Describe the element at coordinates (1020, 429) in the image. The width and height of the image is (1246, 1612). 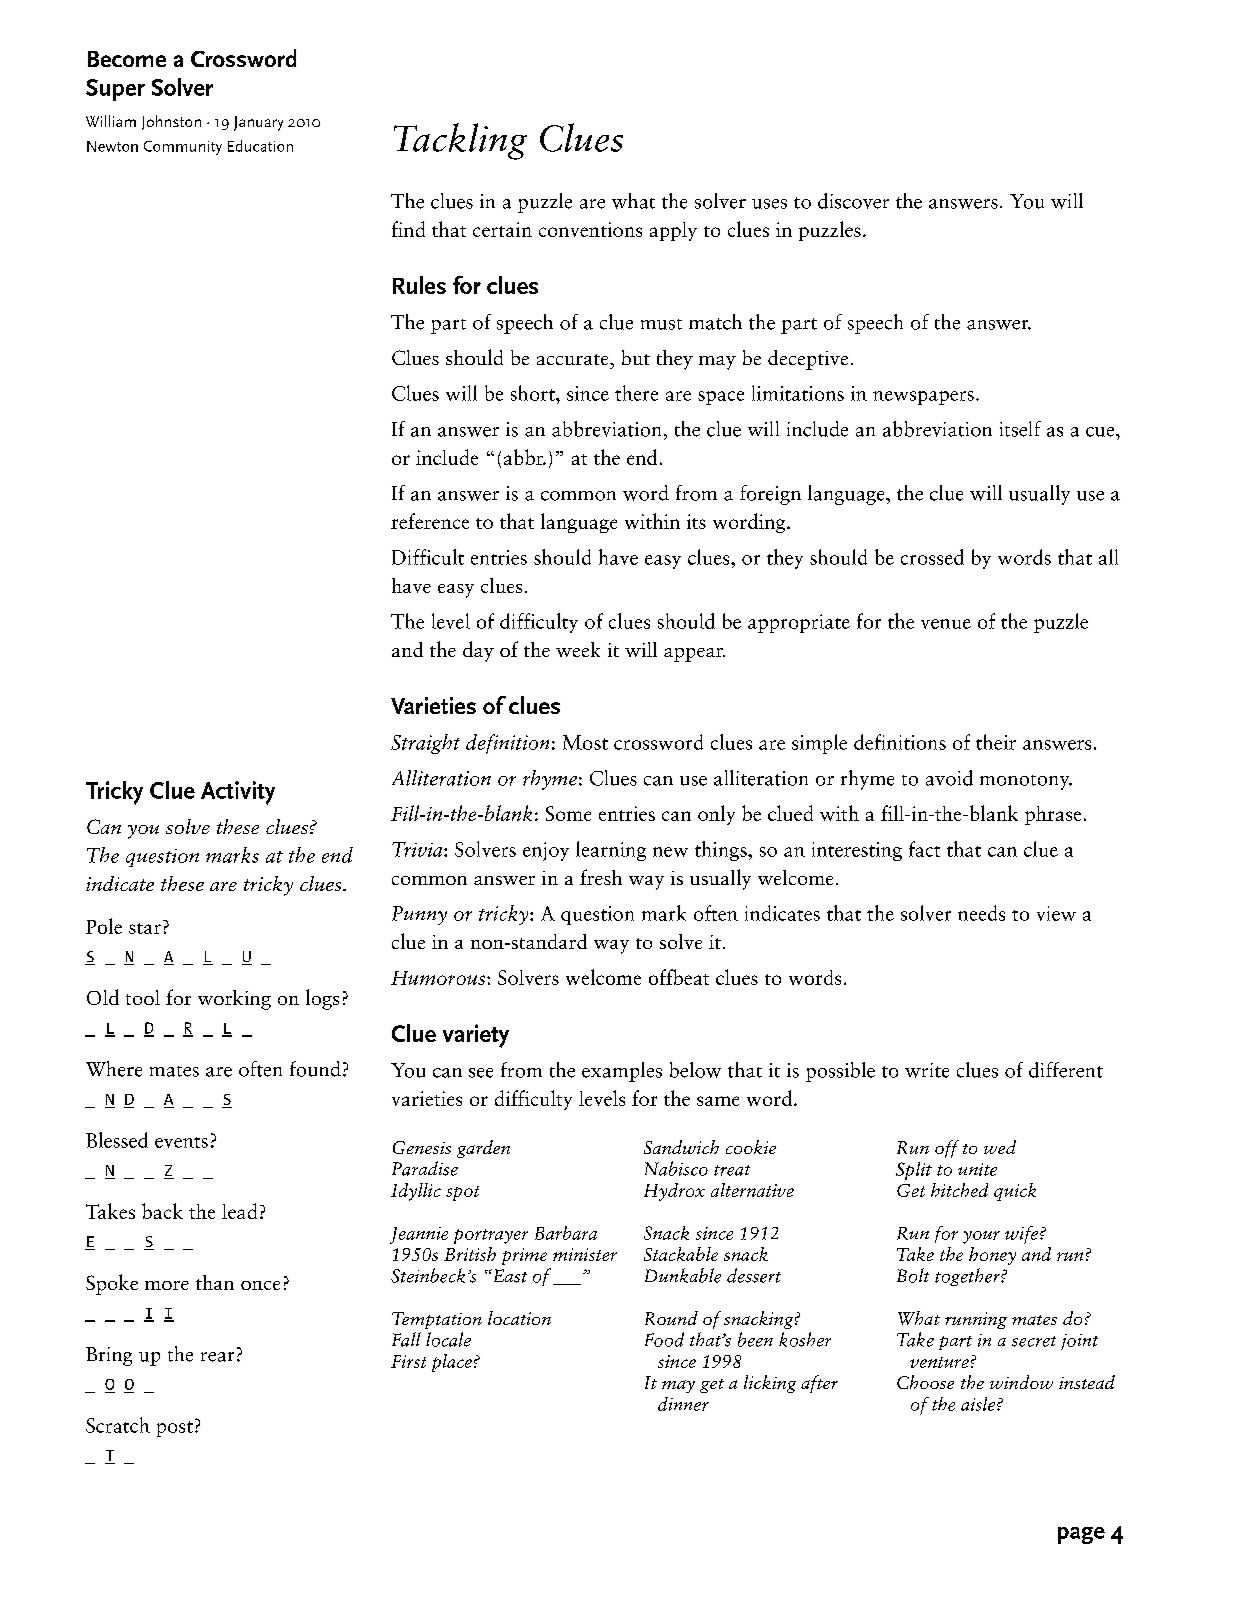
I see `itself` at that location.
